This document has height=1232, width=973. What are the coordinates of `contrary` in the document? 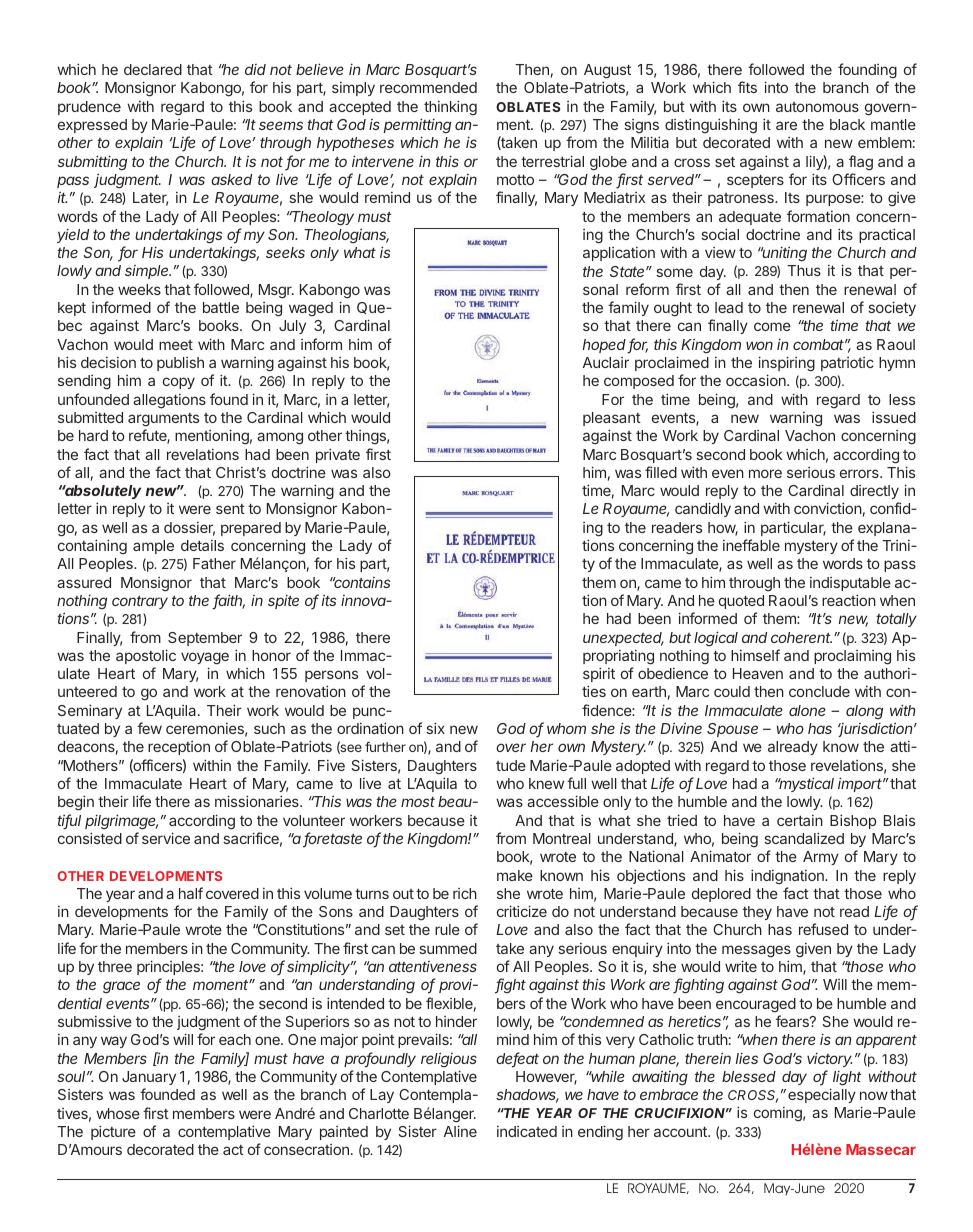 It's located at (140, 602).
